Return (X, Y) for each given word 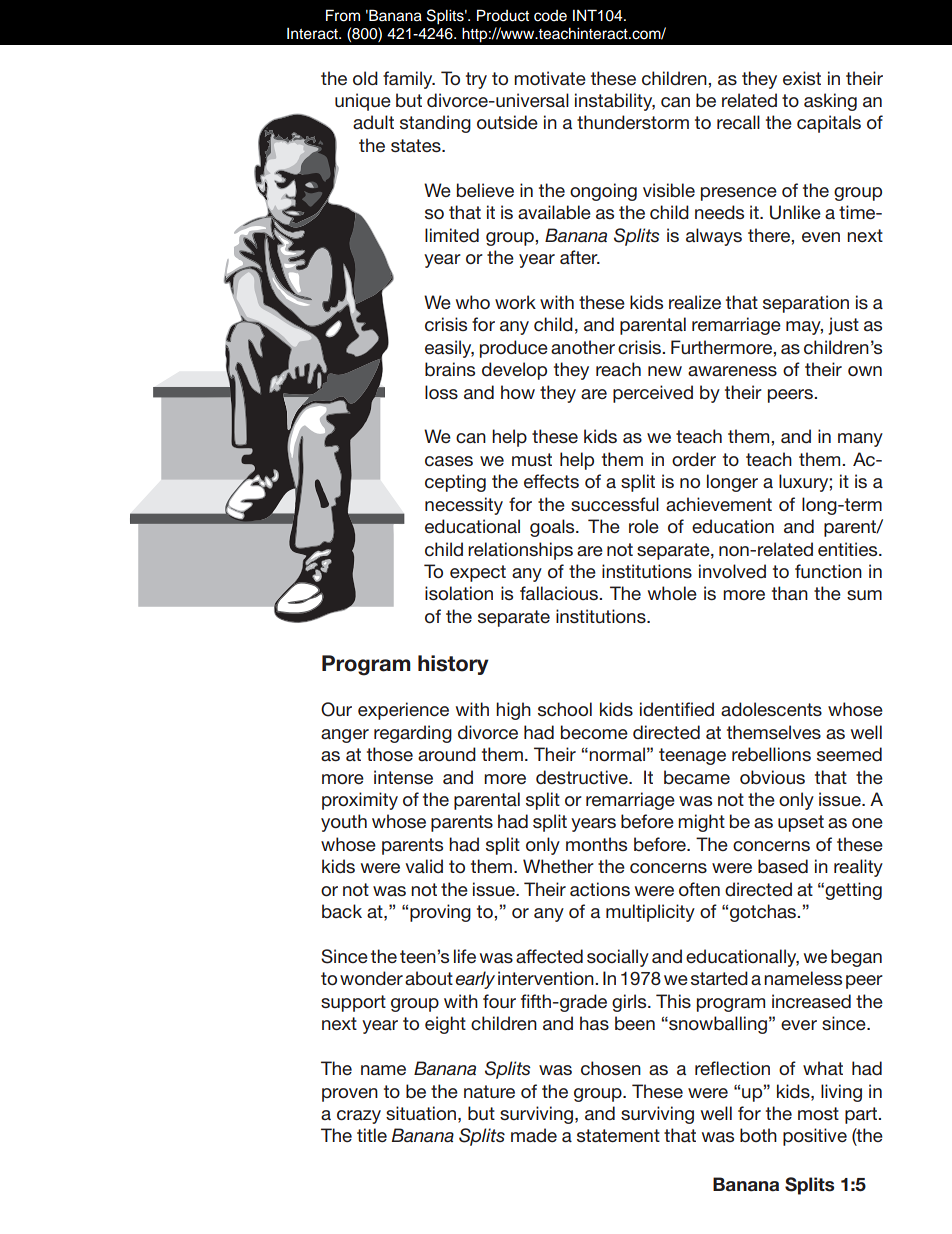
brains (450, 369)
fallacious (560, 593)
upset (801, 823)
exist (802, 78)
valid (424, 866)
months (596, 844)
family (409, 80)
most (818, 1114)
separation (806, 304)
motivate (550, 78)
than (790, 593)
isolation (459, 593)
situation (421, 1113)
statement (618, 1135)
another (583, 347)
